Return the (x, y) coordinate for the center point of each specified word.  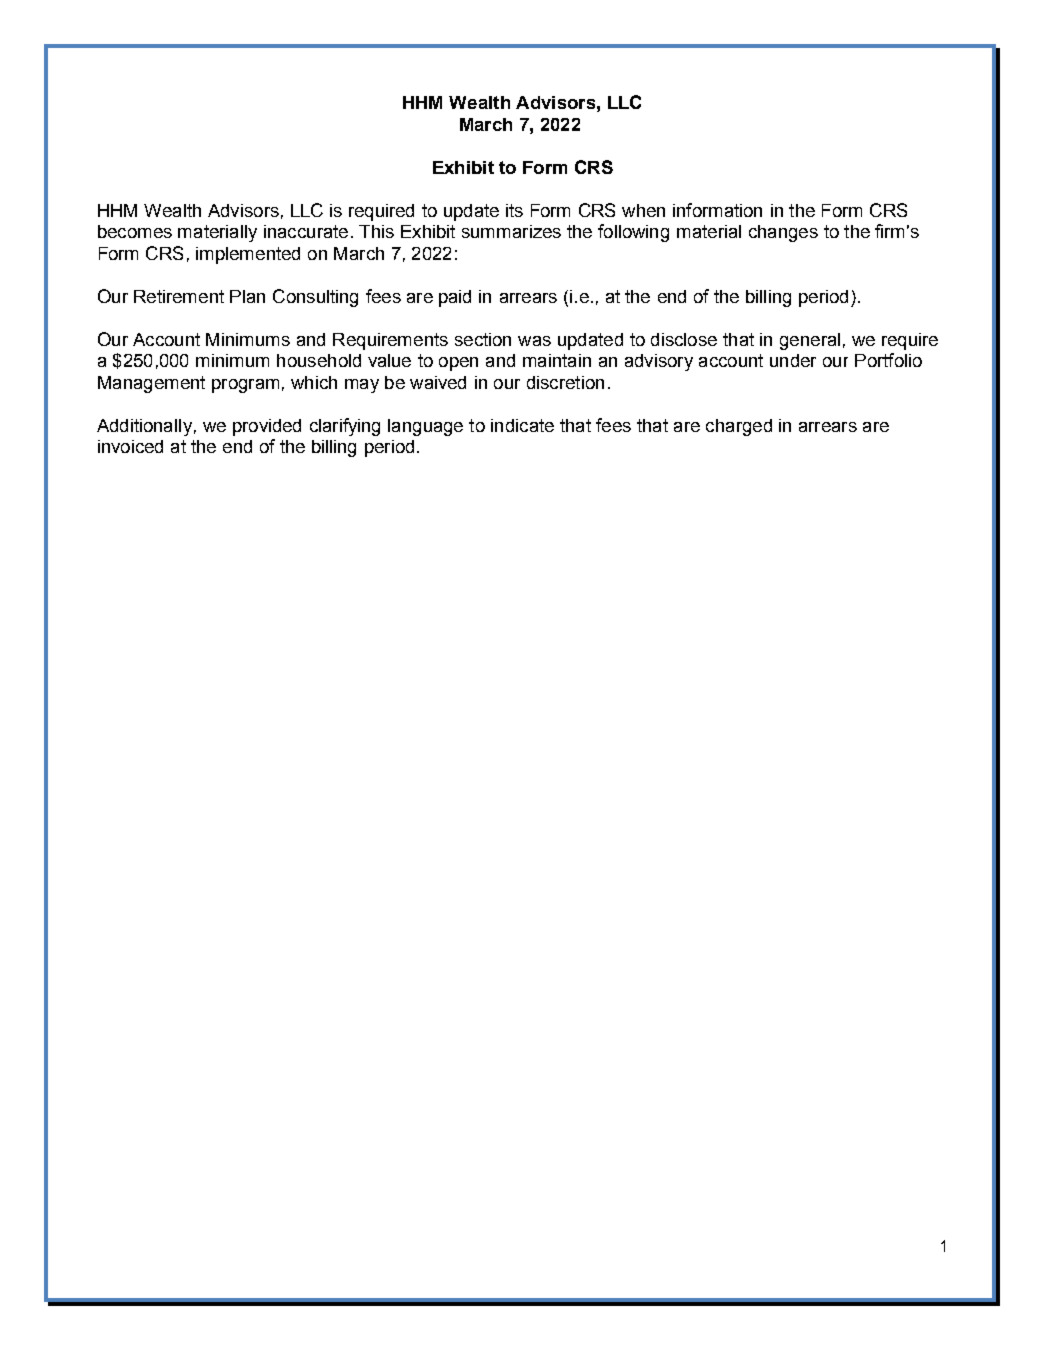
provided (267, 427)
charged (739, 427)
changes (783, 233)
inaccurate (306, 231)
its (514, 210)
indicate (522, 425)
